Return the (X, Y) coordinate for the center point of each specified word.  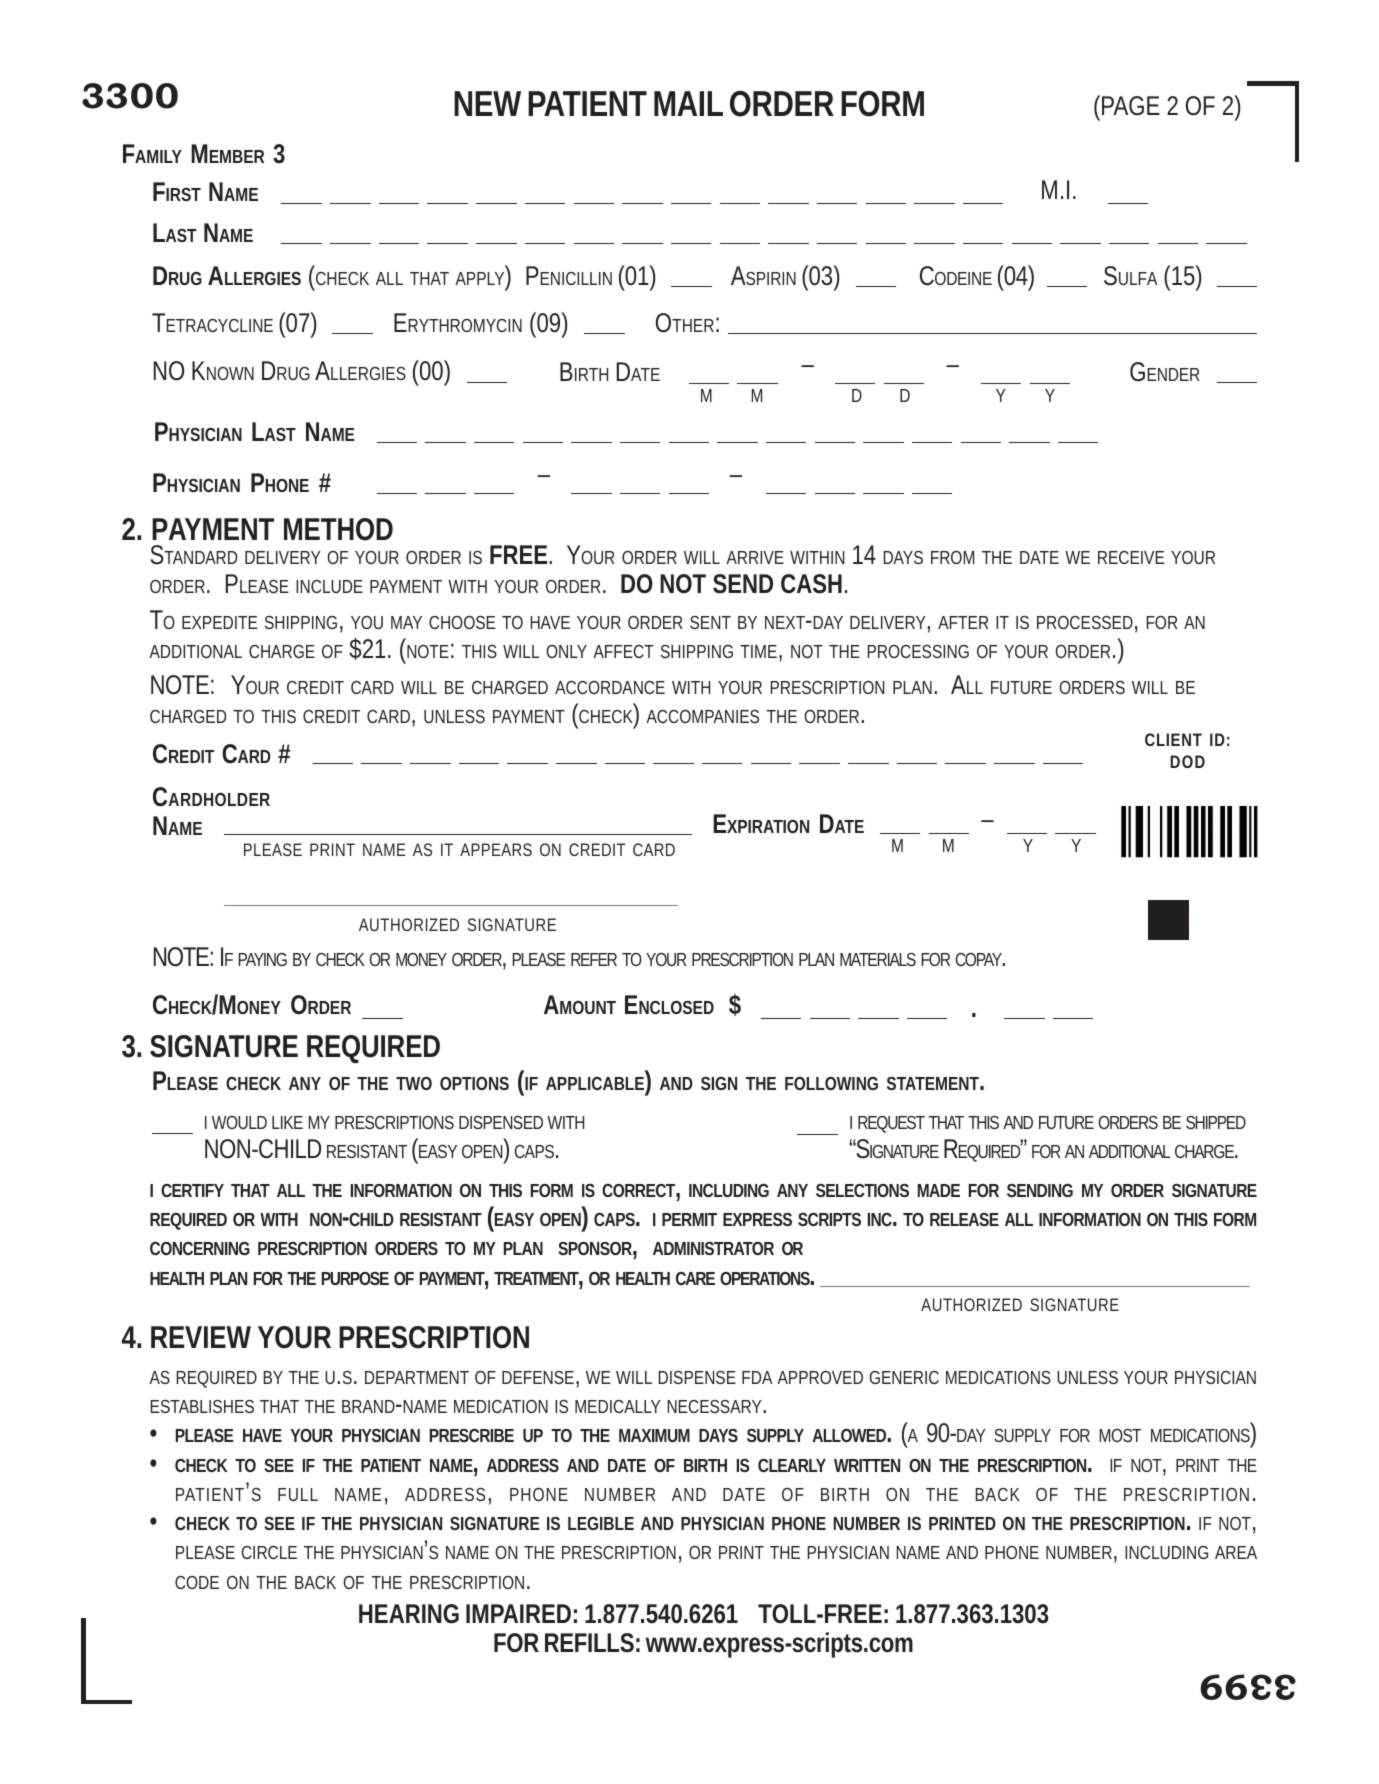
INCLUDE (329, 586)
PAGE (1131, 105)
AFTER (963, 622)
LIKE (287, 1122)
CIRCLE (269, 1552)
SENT (710, 622)
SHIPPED (1216, 1122)
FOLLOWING (831, 1083)
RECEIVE (1131, 557)
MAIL (688, 103)
